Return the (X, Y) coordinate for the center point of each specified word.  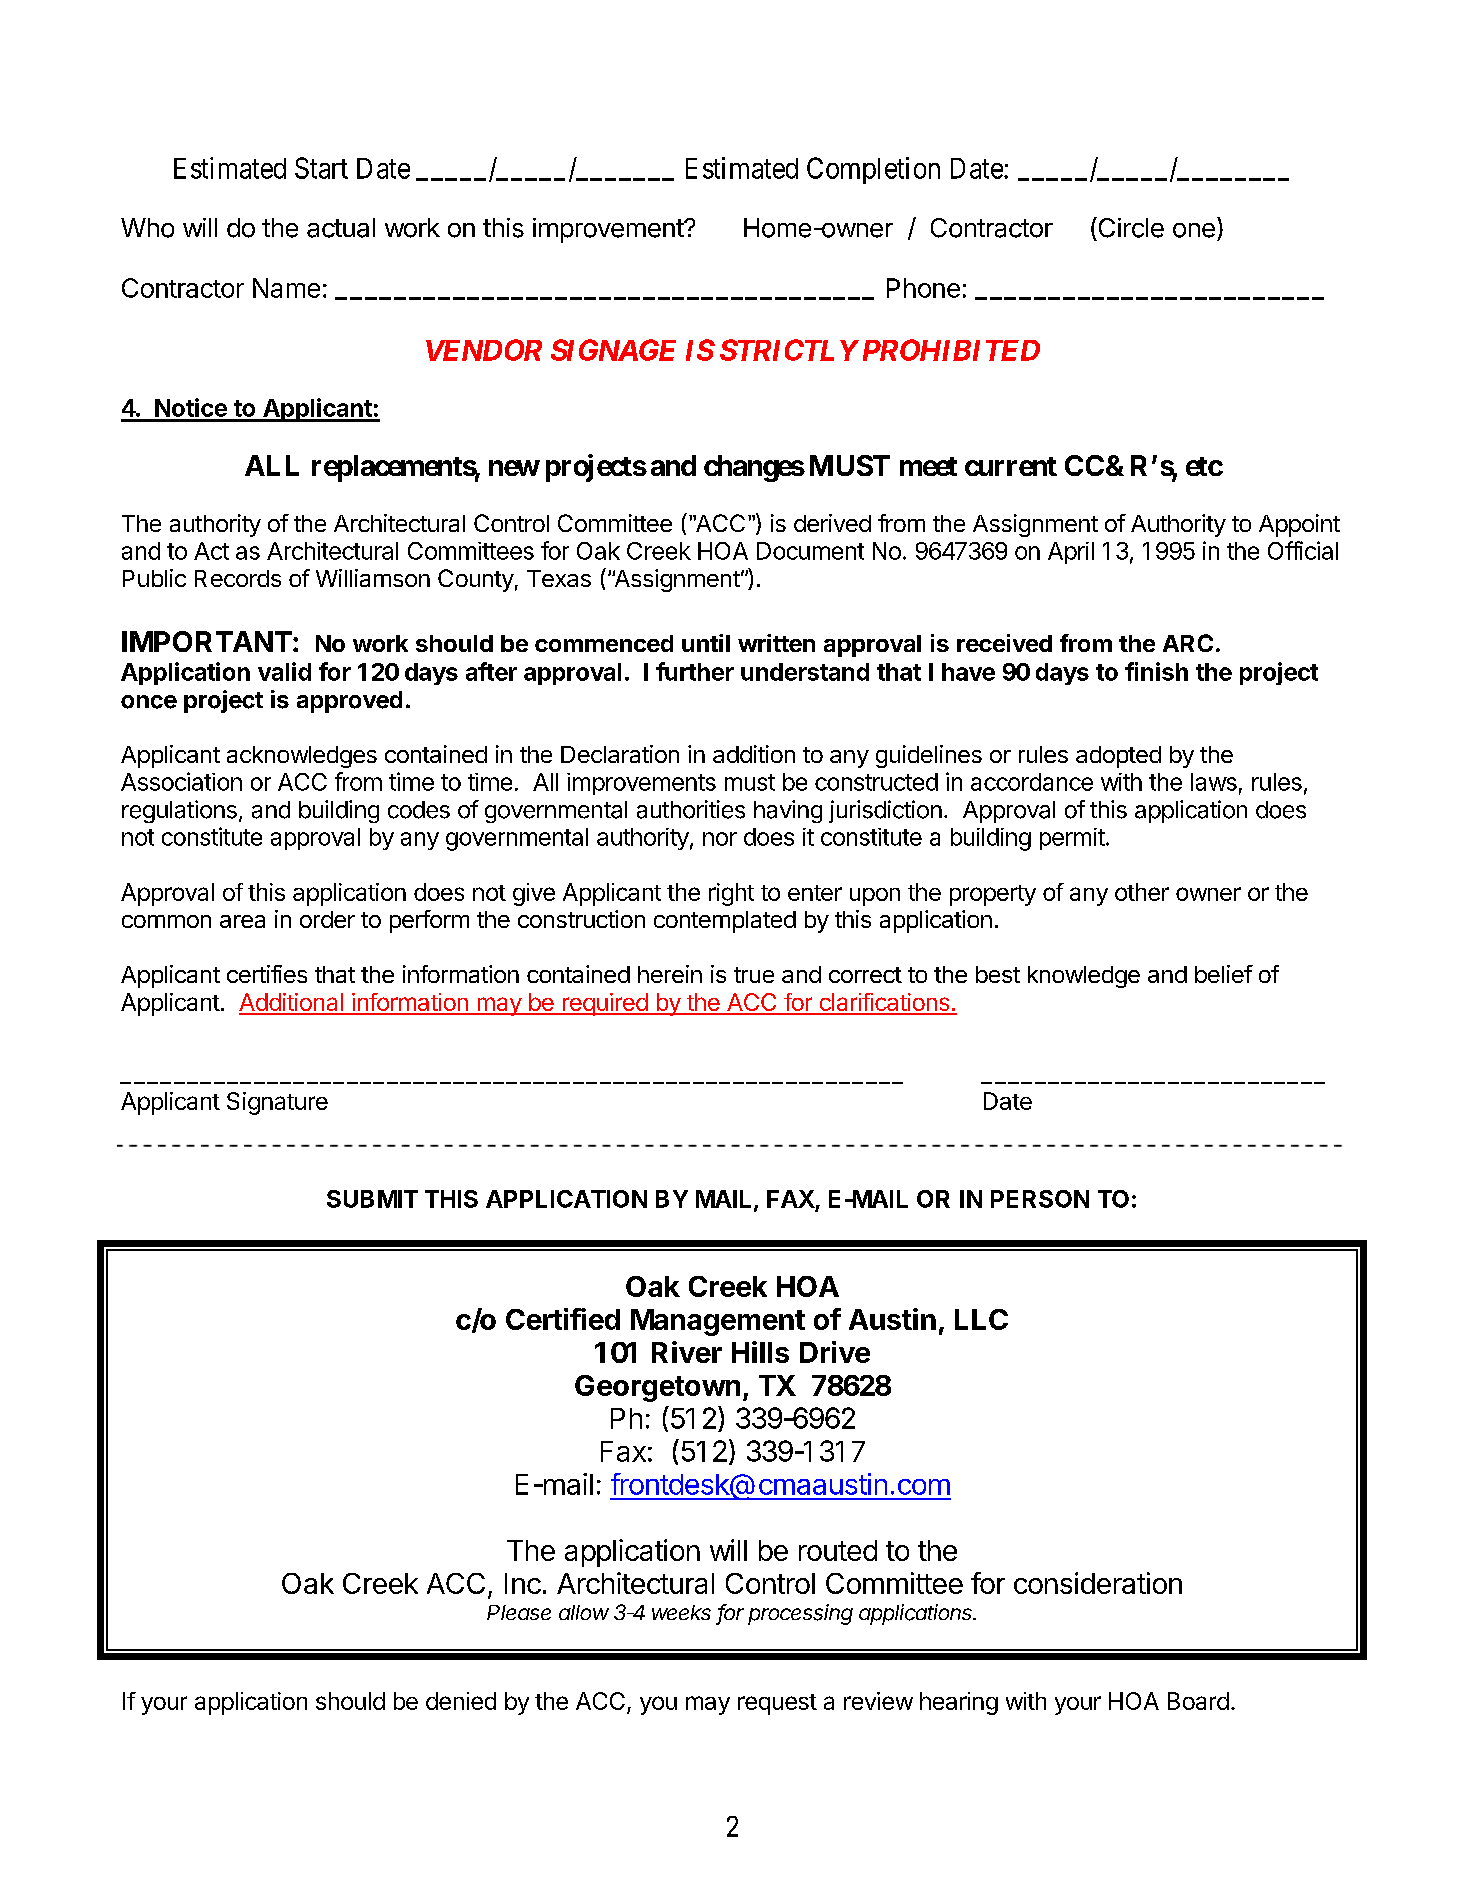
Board (1198, 1701)
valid (284, 671)
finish (1156, 671)
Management (718, 1322)
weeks (681, 1612)
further (695, 671)
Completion (873, 170)
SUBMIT (372, 1199)
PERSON (1040, 1199)
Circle (1130, 227)
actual (341, 228)
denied (461, 1701)
